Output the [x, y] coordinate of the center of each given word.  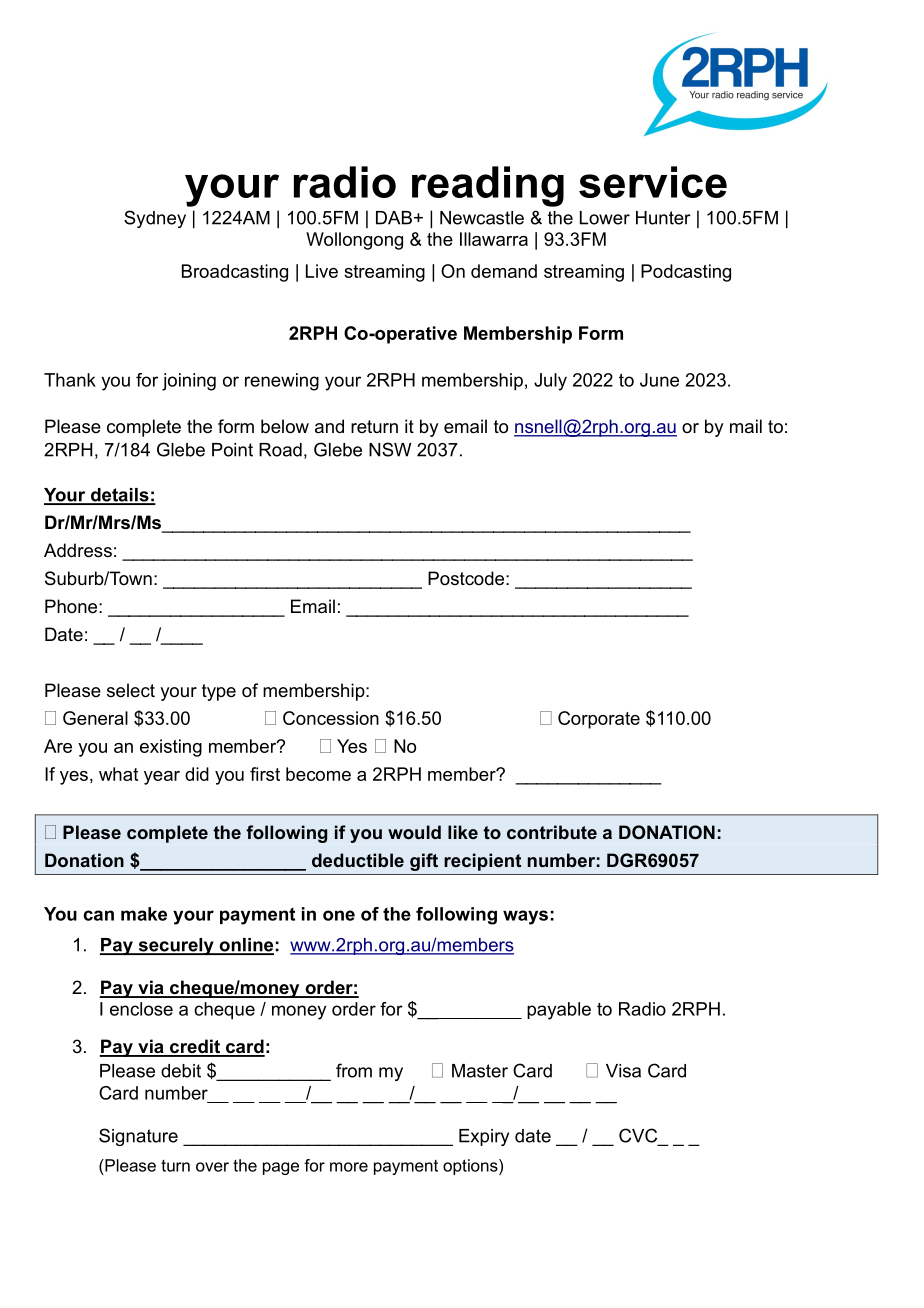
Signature [138, 1137]
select [131, 690]
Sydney [155, 219]
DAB [394, 218]
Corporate [599, 720]
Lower [605, 218]
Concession [331, 718]
